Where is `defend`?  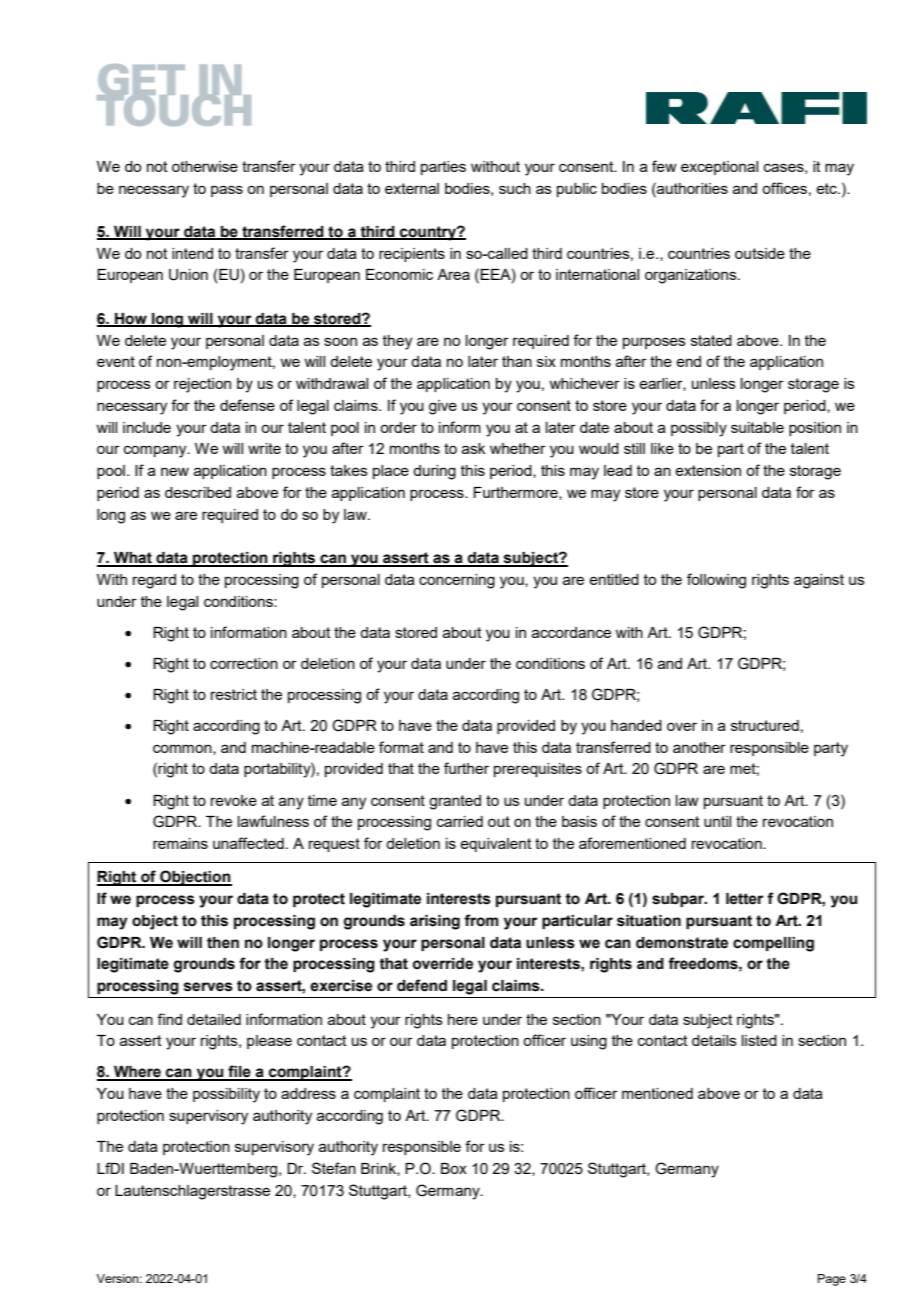 defend is located at coordinates (422, 985).
